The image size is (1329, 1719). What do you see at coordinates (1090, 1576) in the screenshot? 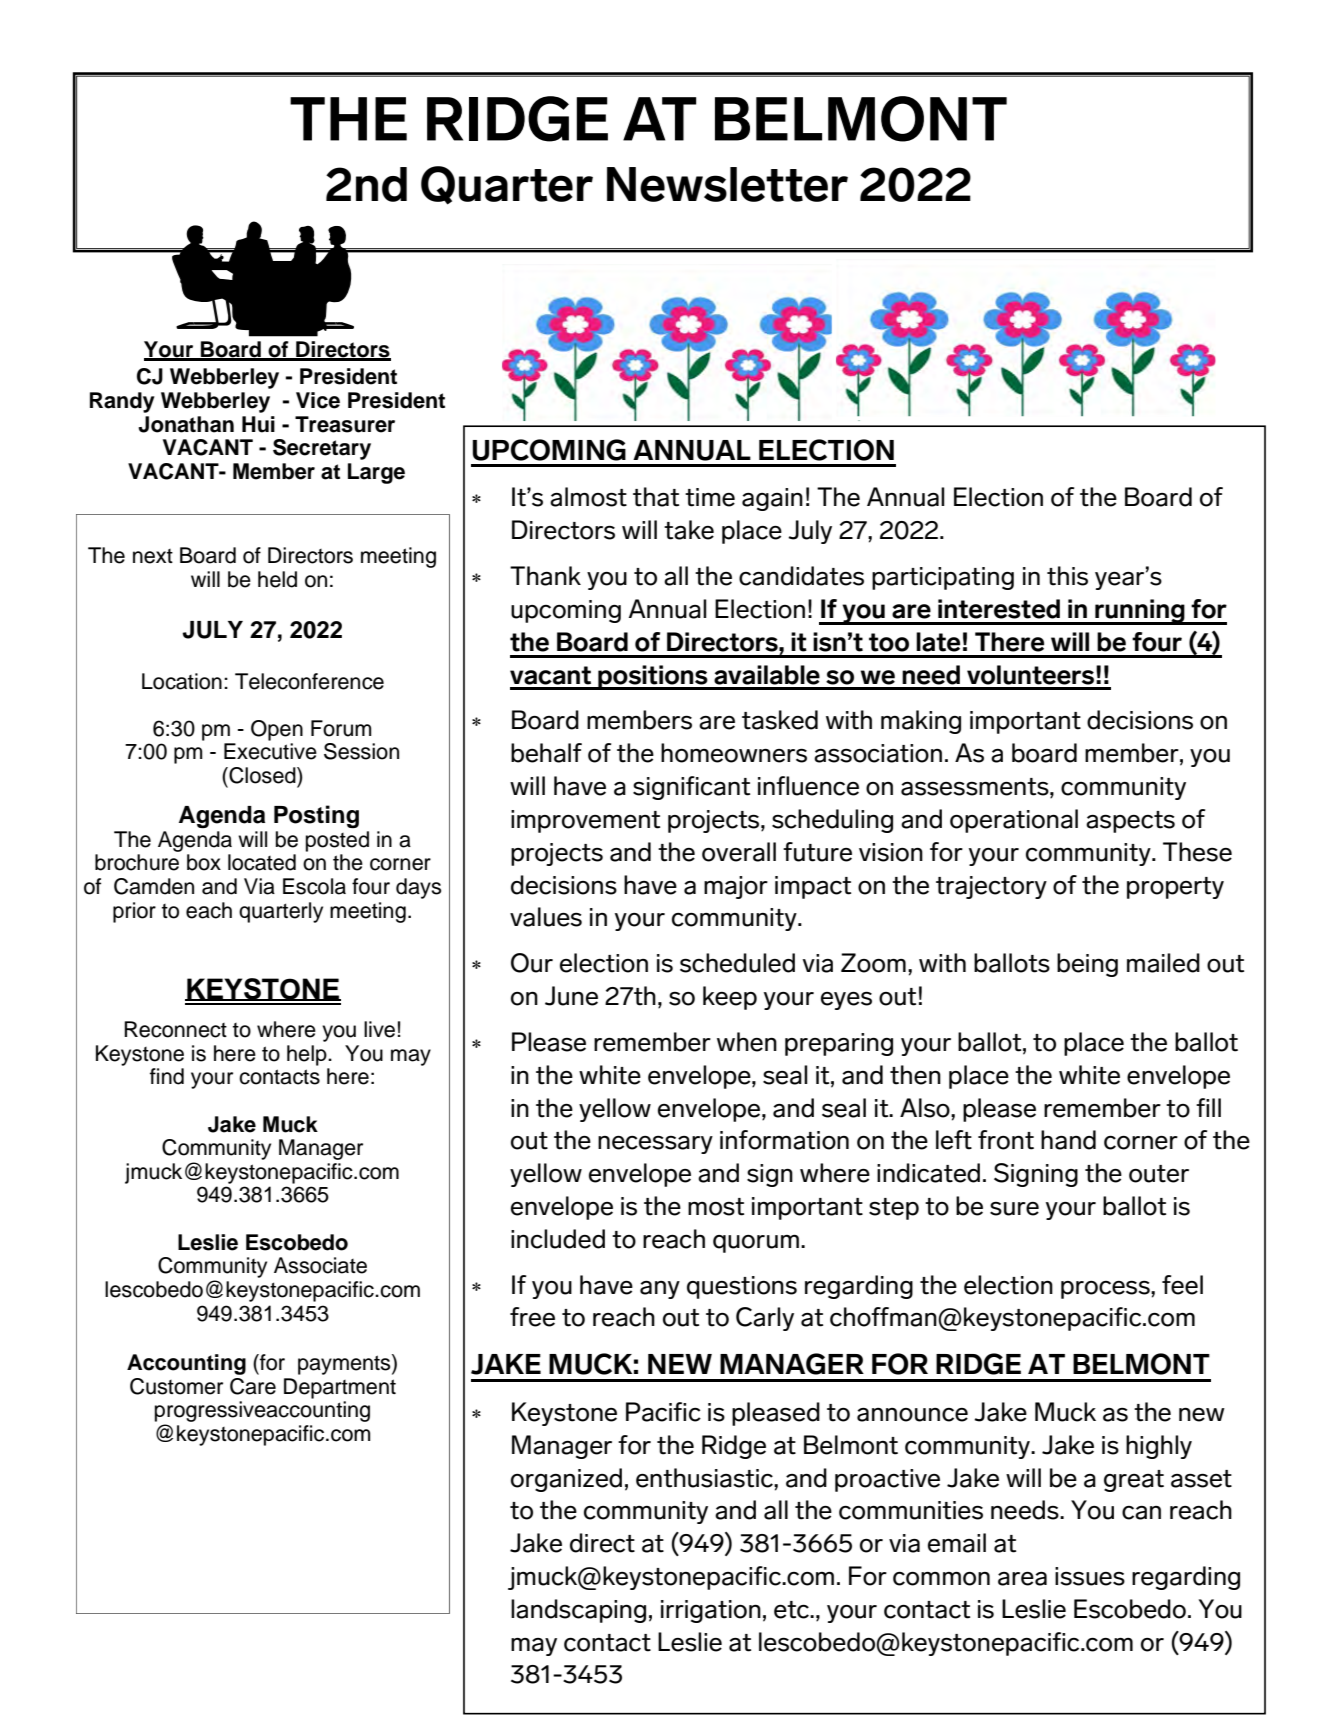
I see `issues` at bounding box center [1090, 1576].
